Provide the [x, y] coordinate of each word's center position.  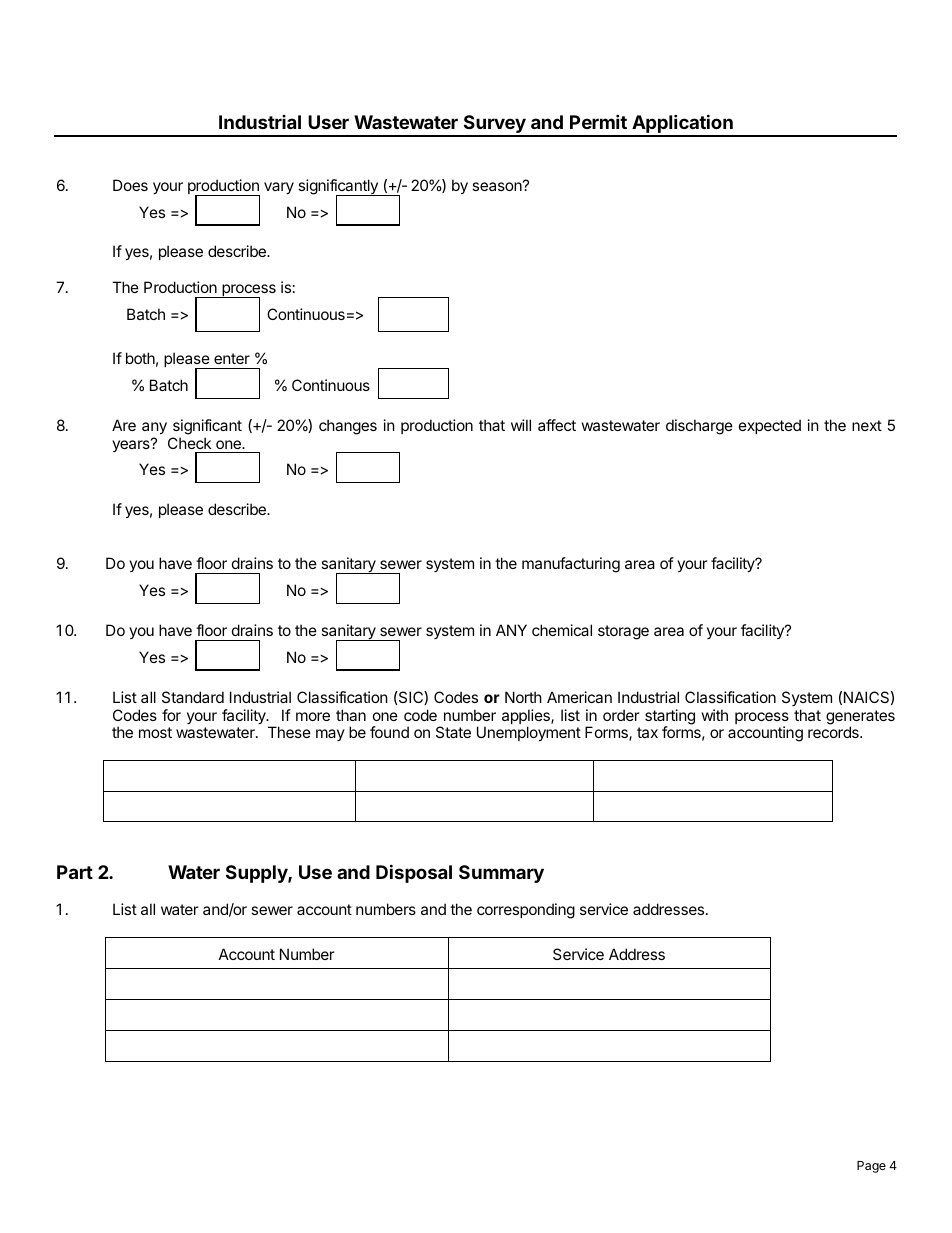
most [155, 732]
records [834, 732]
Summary [501, 874]
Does [130, 185]
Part [75, 872]
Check [189, 443]
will [521, 425]
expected [770, 426]
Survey [494, 125]
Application [682, 125]
